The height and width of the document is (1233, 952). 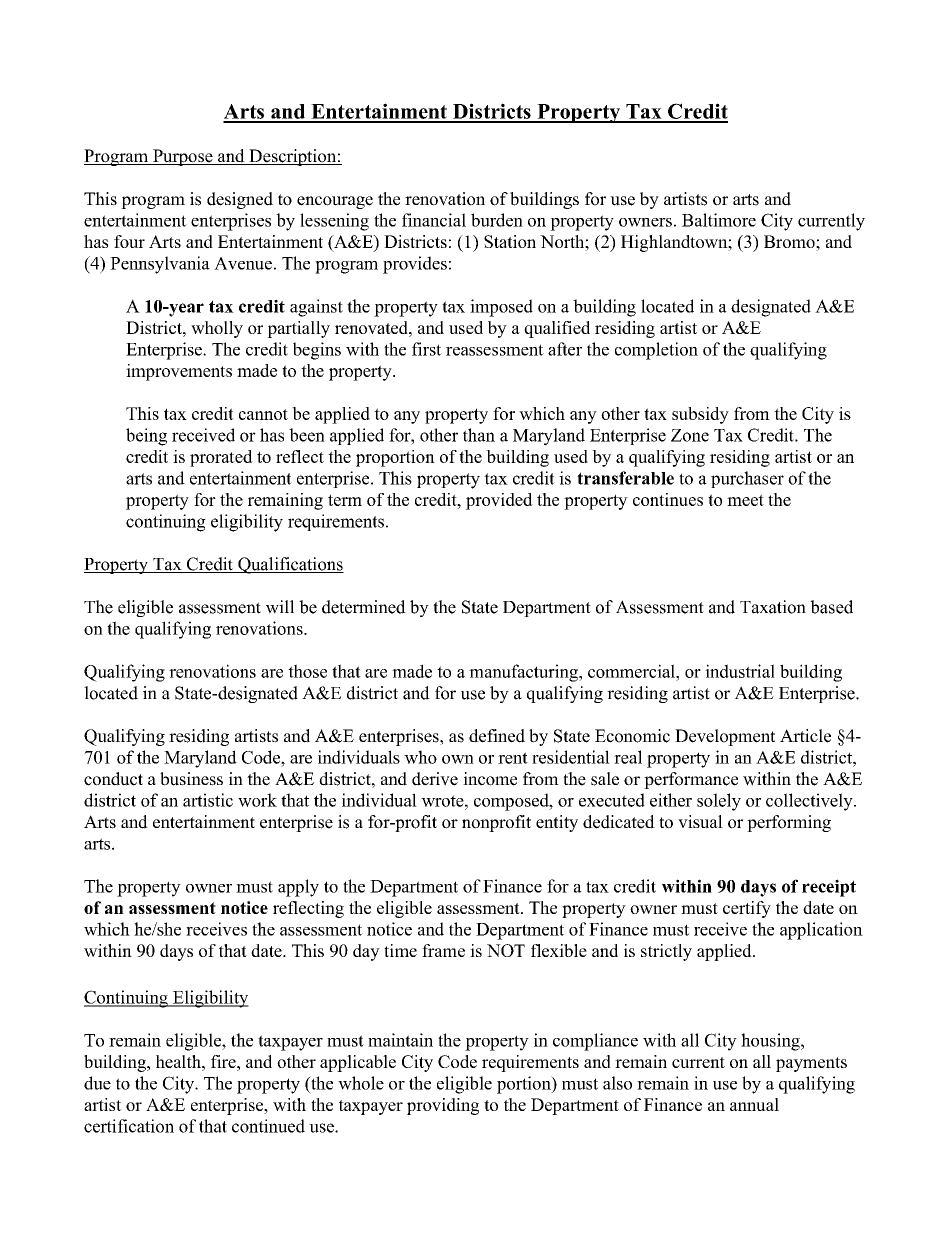 I want to click on certify, so click(x=747, y=909).
